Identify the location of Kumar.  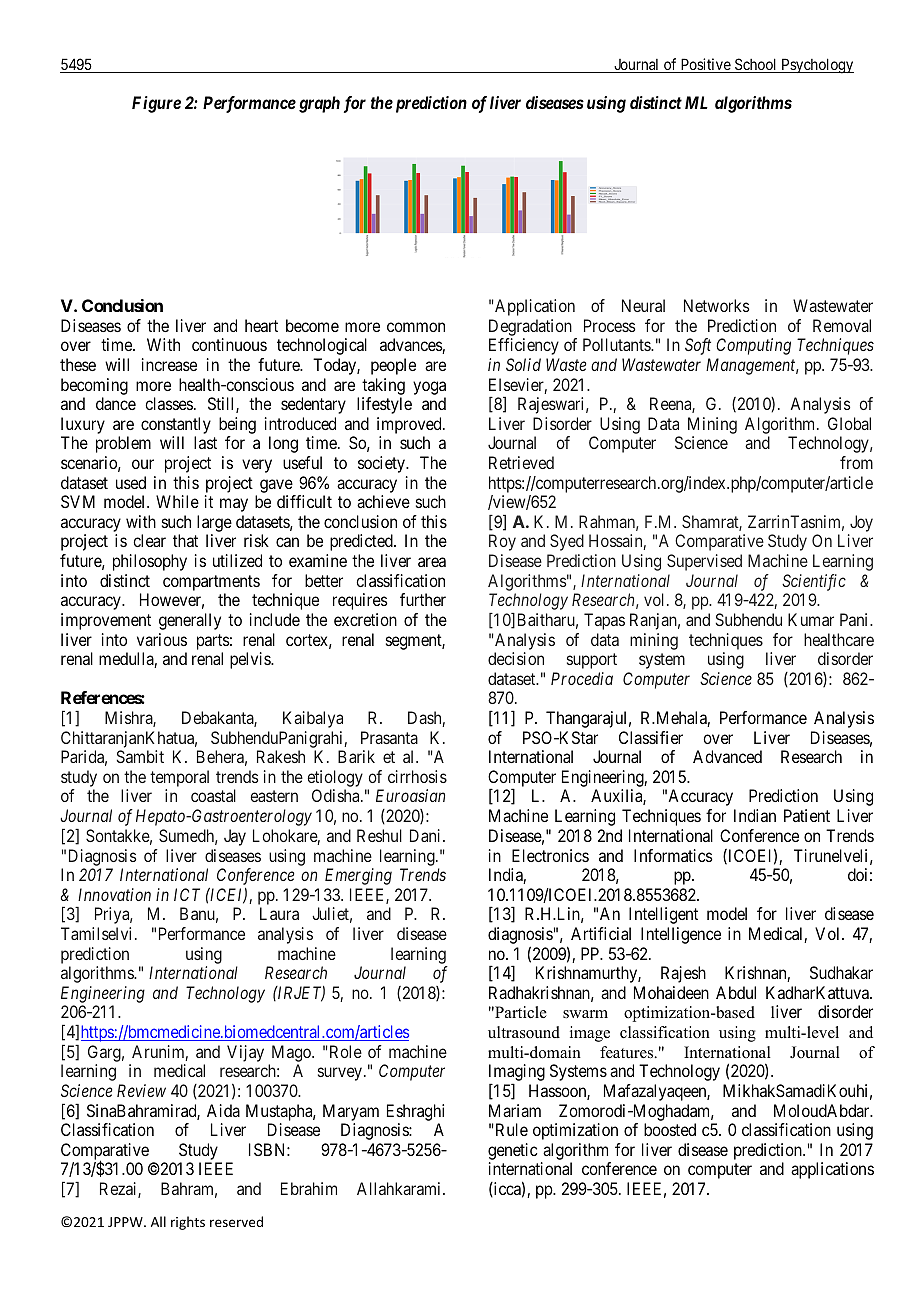
(811, 619).
